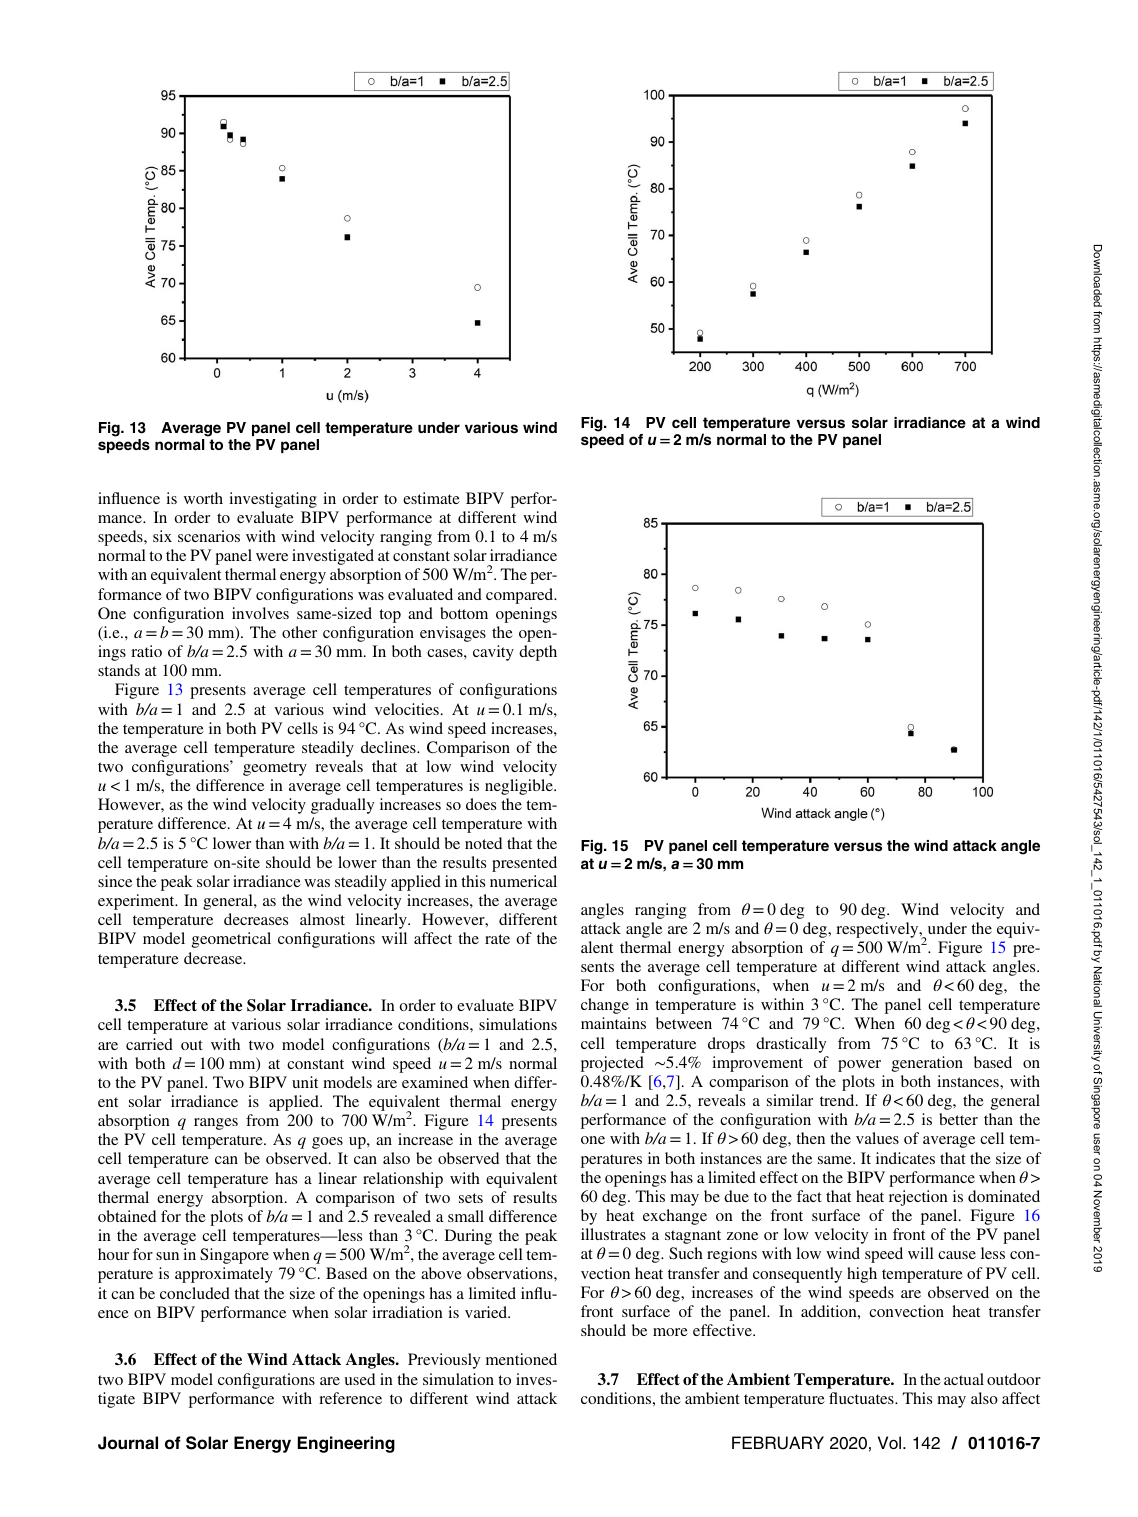 This document has height=1517, width=1138. Describe the element at coordinates (613, 1023) in the document. I see `maintains` at that location.
